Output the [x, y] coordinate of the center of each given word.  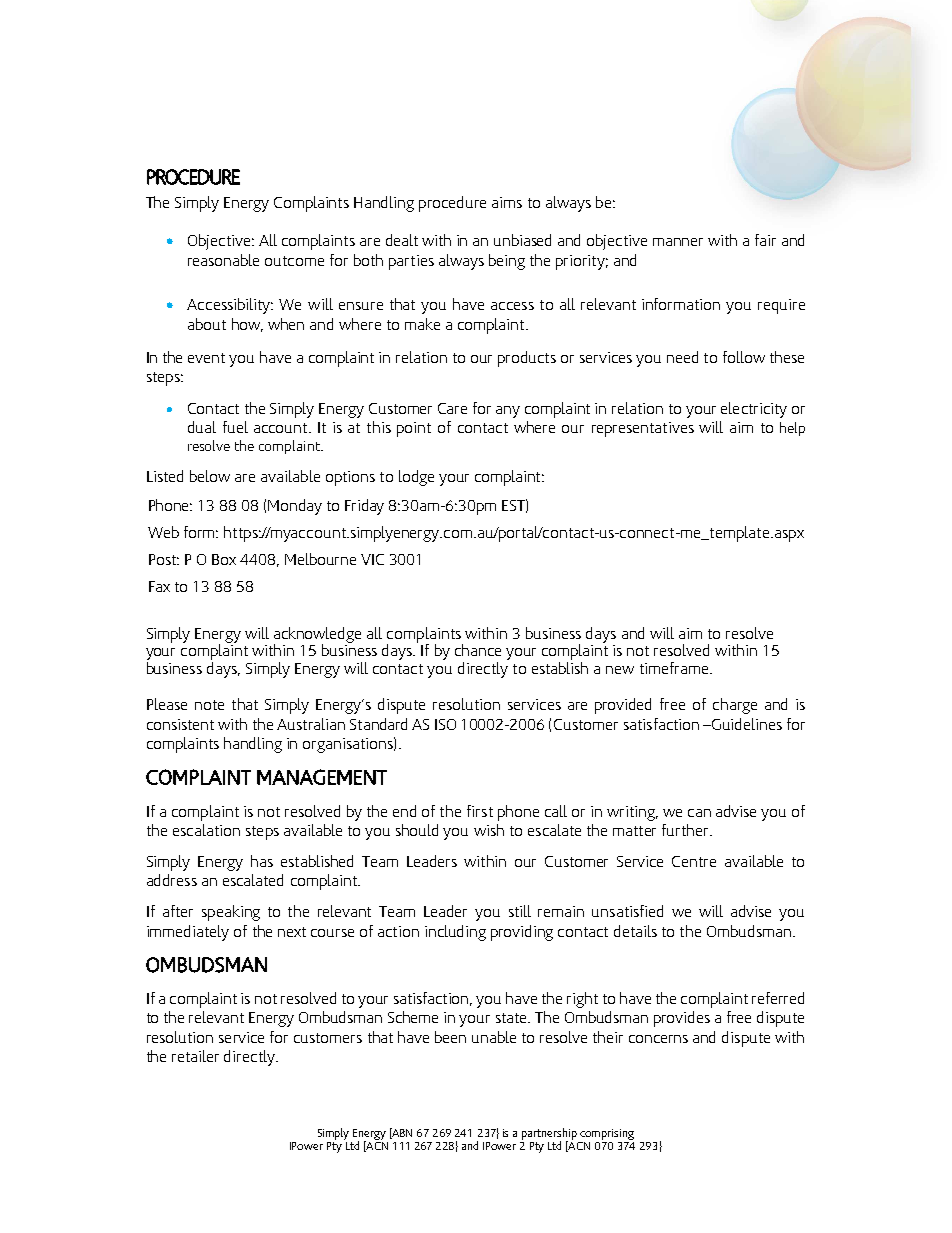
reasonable [223, 260]
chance [478, 650]
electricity [754, 410]
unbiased [522, 240]
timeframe [675, 668]
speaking [231, 913]
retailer [195, 1056]
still [520, 911]
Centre [694, 861]
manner [678, 242]
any [508, 412]
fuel [235, 427]
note [209, 705]
